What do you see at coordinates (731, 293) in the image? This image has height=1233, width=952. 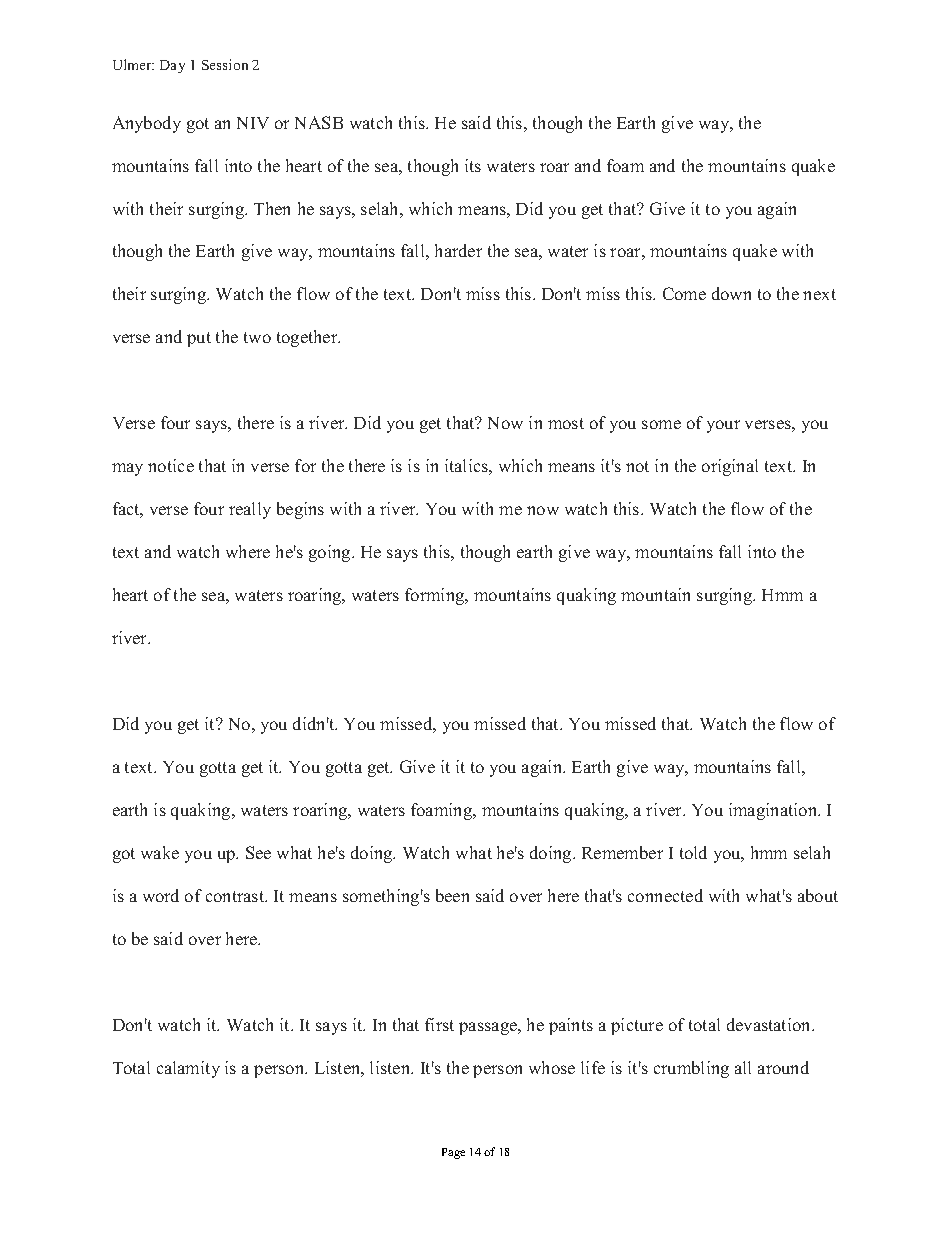 I see `down` at bounding box center [731, 293].
